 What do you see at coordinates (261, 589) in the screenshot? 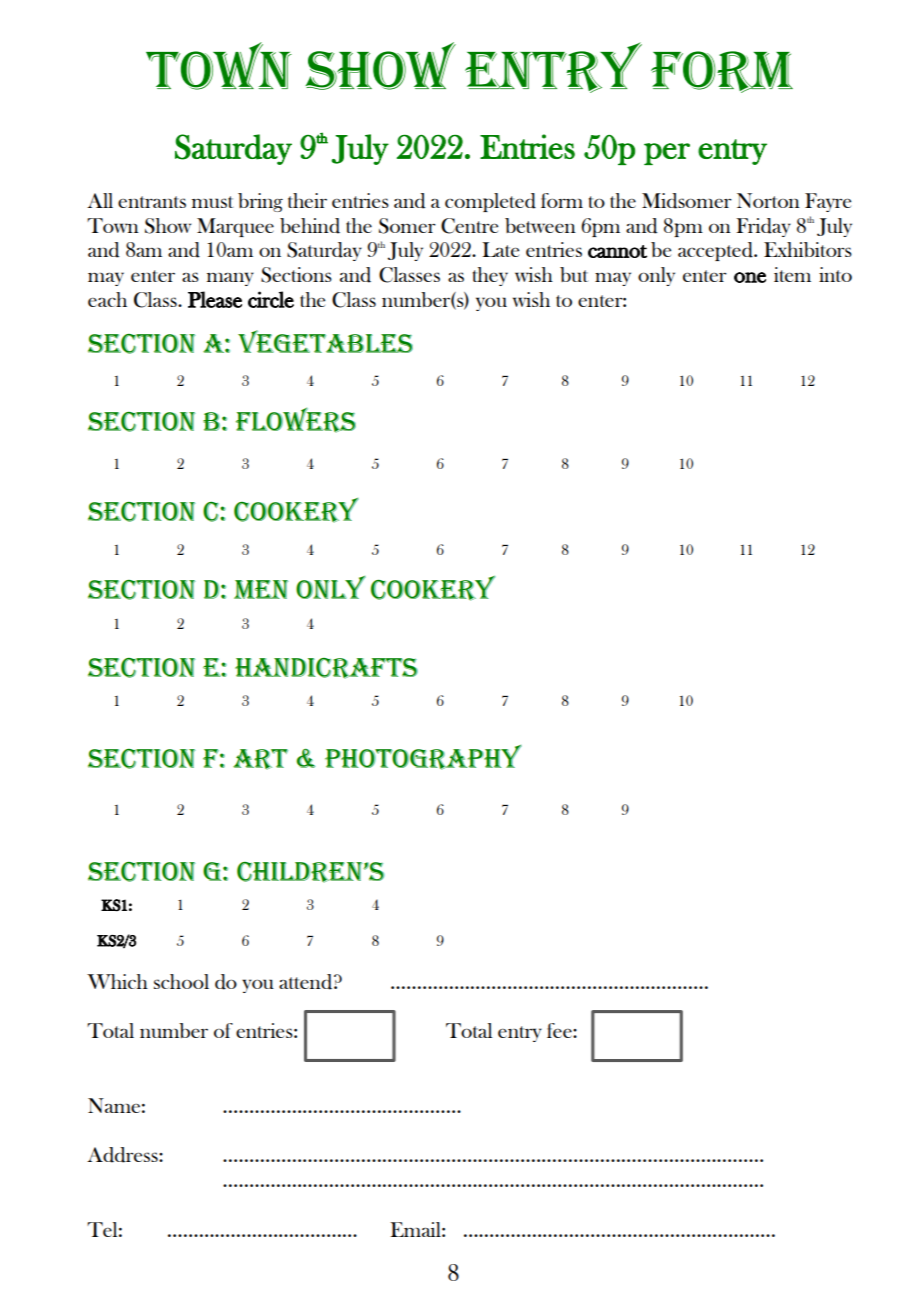
I see `MEN` at bounding box center [261, 589].
